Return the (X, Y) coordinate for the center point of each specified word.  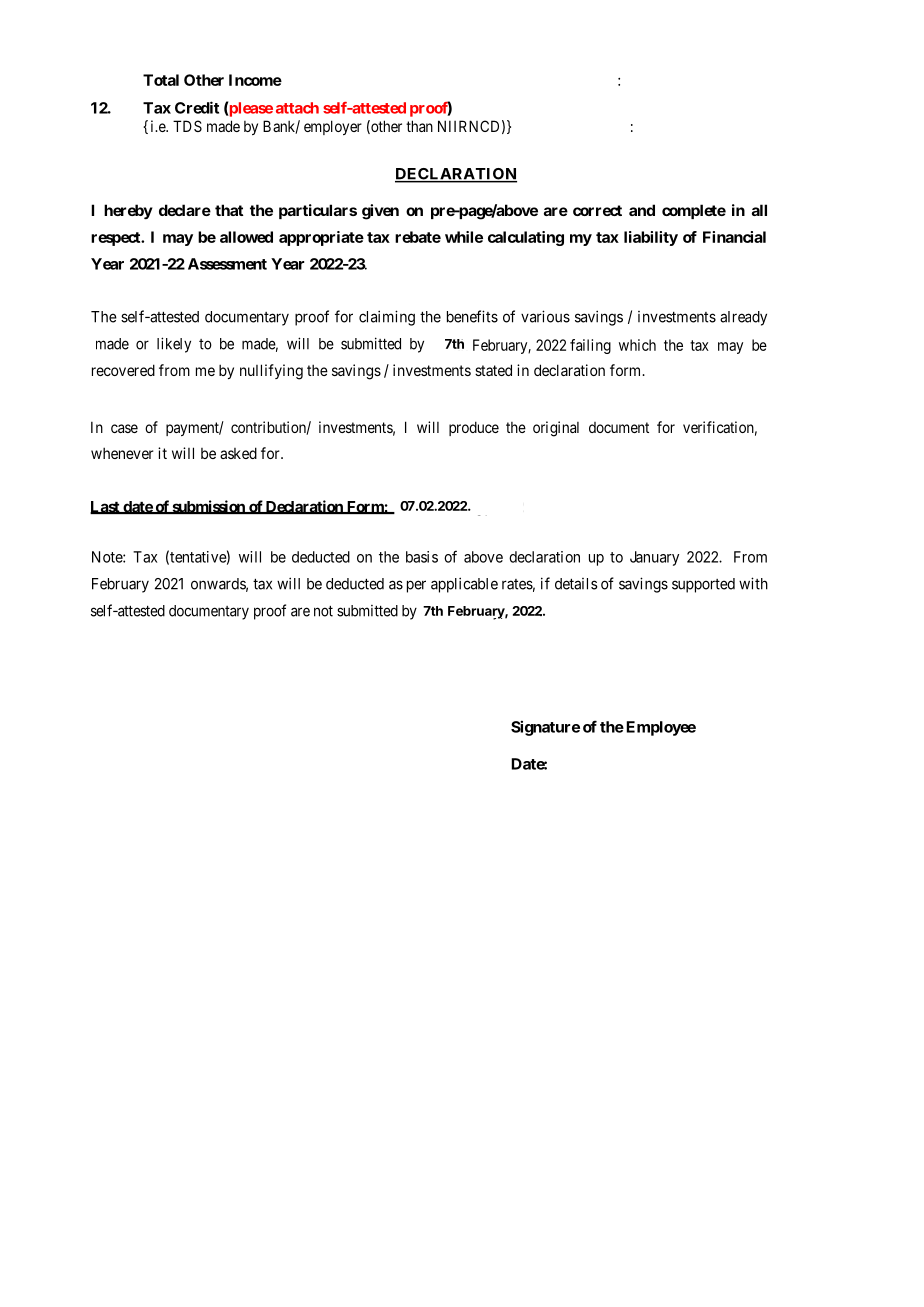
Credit (197, 107)
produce (474, 428)
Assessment (227, 264)
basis (422, 557)
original (556, 429)
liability (651, 238)
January (654, 558)
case (124, 428)
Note (108, 557)
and (642, 210)
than (419, 126)
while (464, 237)
